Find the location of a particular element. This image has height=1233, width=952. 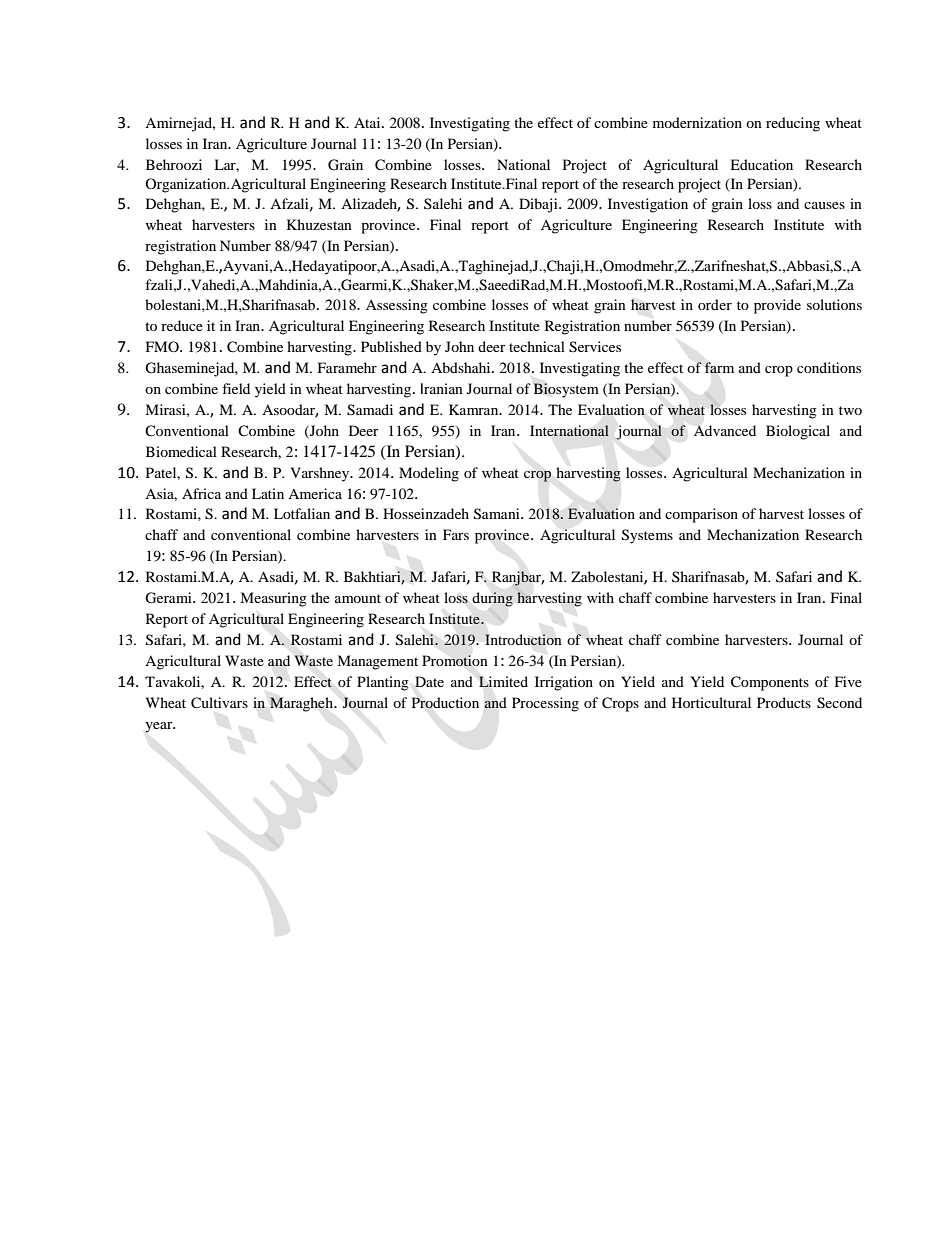

technical is located at coordinates (537, 346).
